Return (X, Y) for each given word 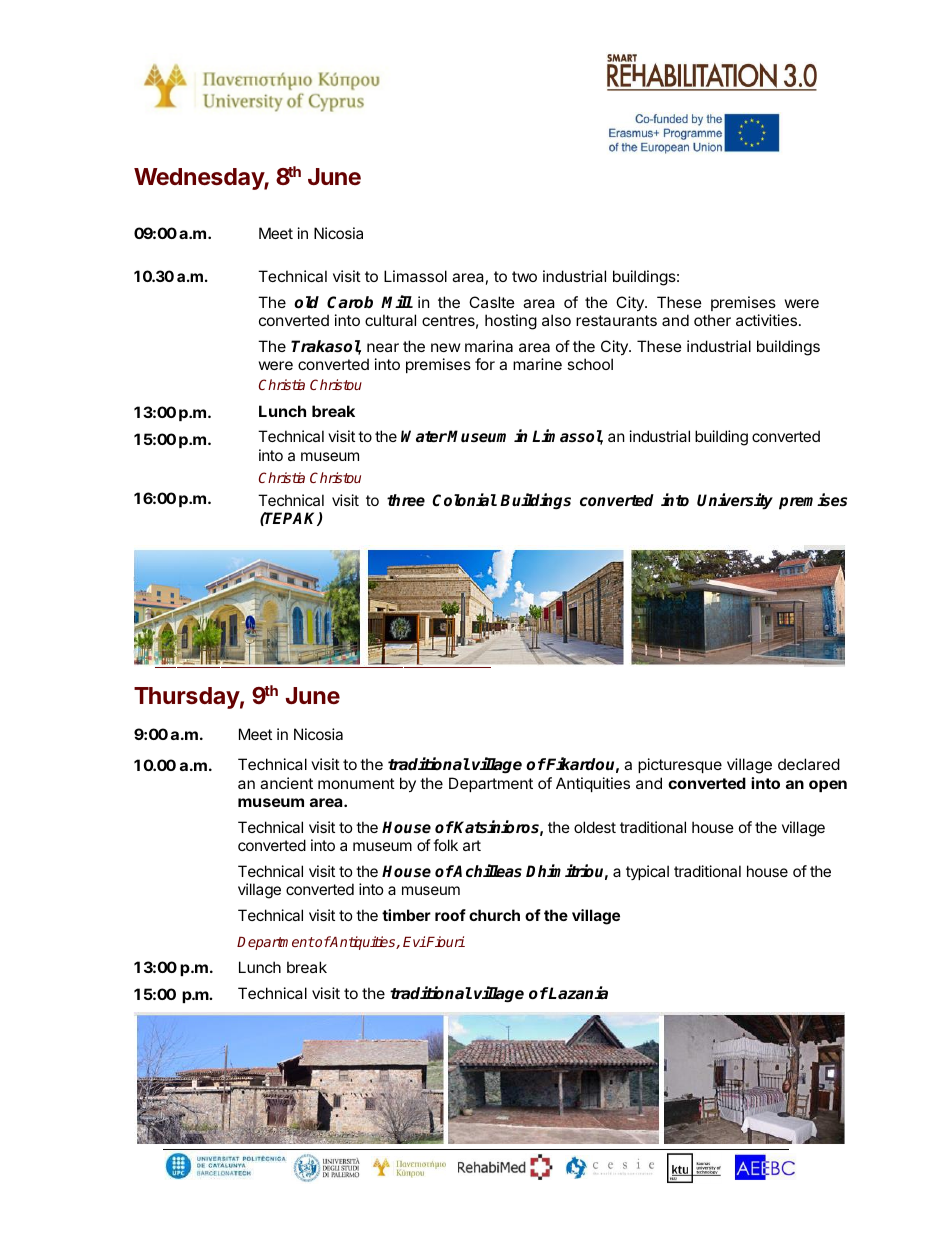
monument (356, 783)
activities (768, 320)
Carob (350, 302)
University (735, 501)
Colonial (464, 500)
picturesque (680, 765)
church (494, 915)
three (406, 500)
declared (809, 764)
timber (406, 915)
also (556, 320)
